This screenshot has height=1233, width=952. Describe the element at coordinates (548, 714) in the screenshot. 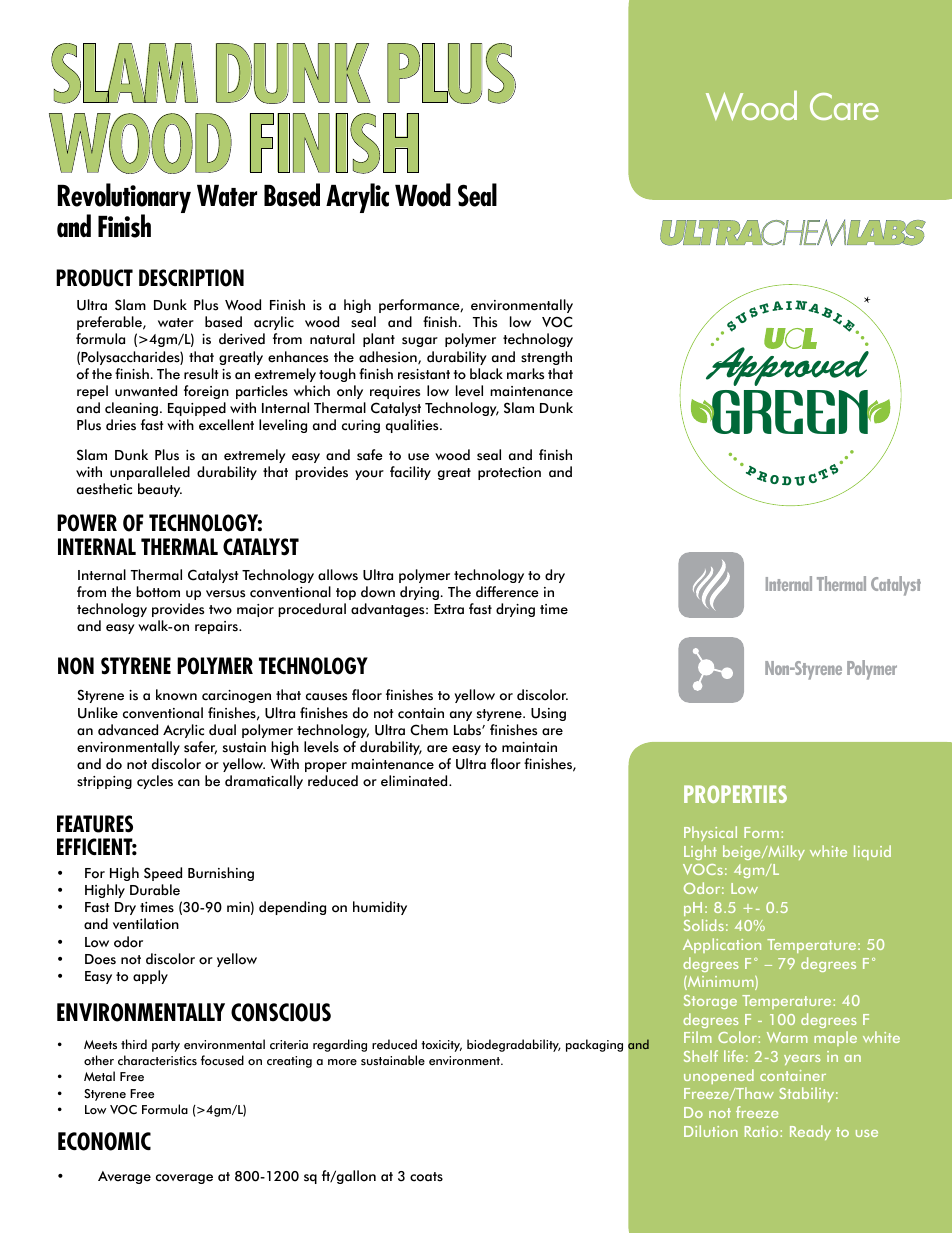

I see `Using` at that location.
